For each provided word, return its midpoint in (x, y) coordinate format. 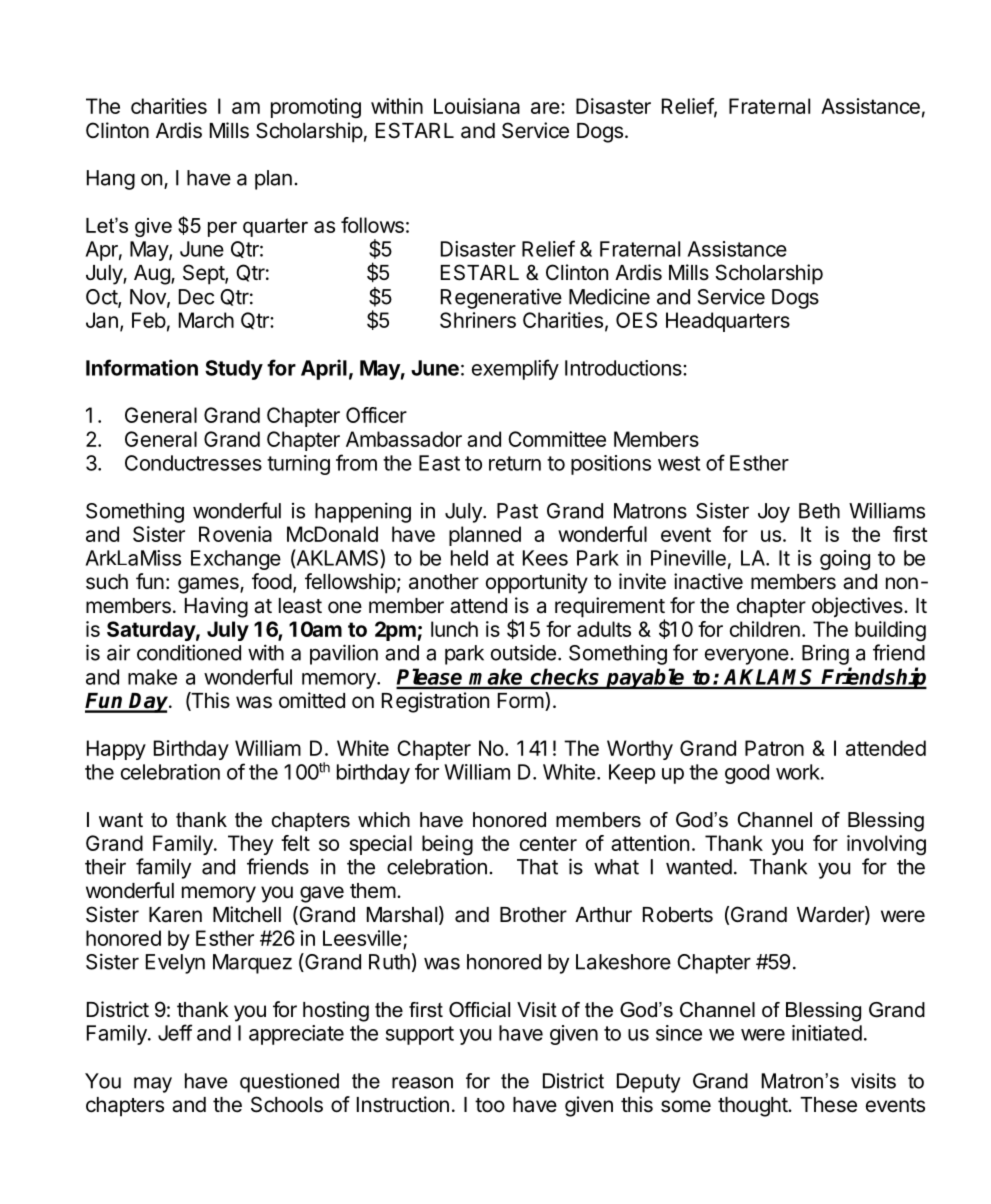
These (828, 1105)
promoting (316, 108)
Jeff (175, 1032)
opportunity (537, 583)
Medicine (609, 296)
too (490, 1105)
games (209, 585)
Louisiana (477, 106)
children (765, 629)
